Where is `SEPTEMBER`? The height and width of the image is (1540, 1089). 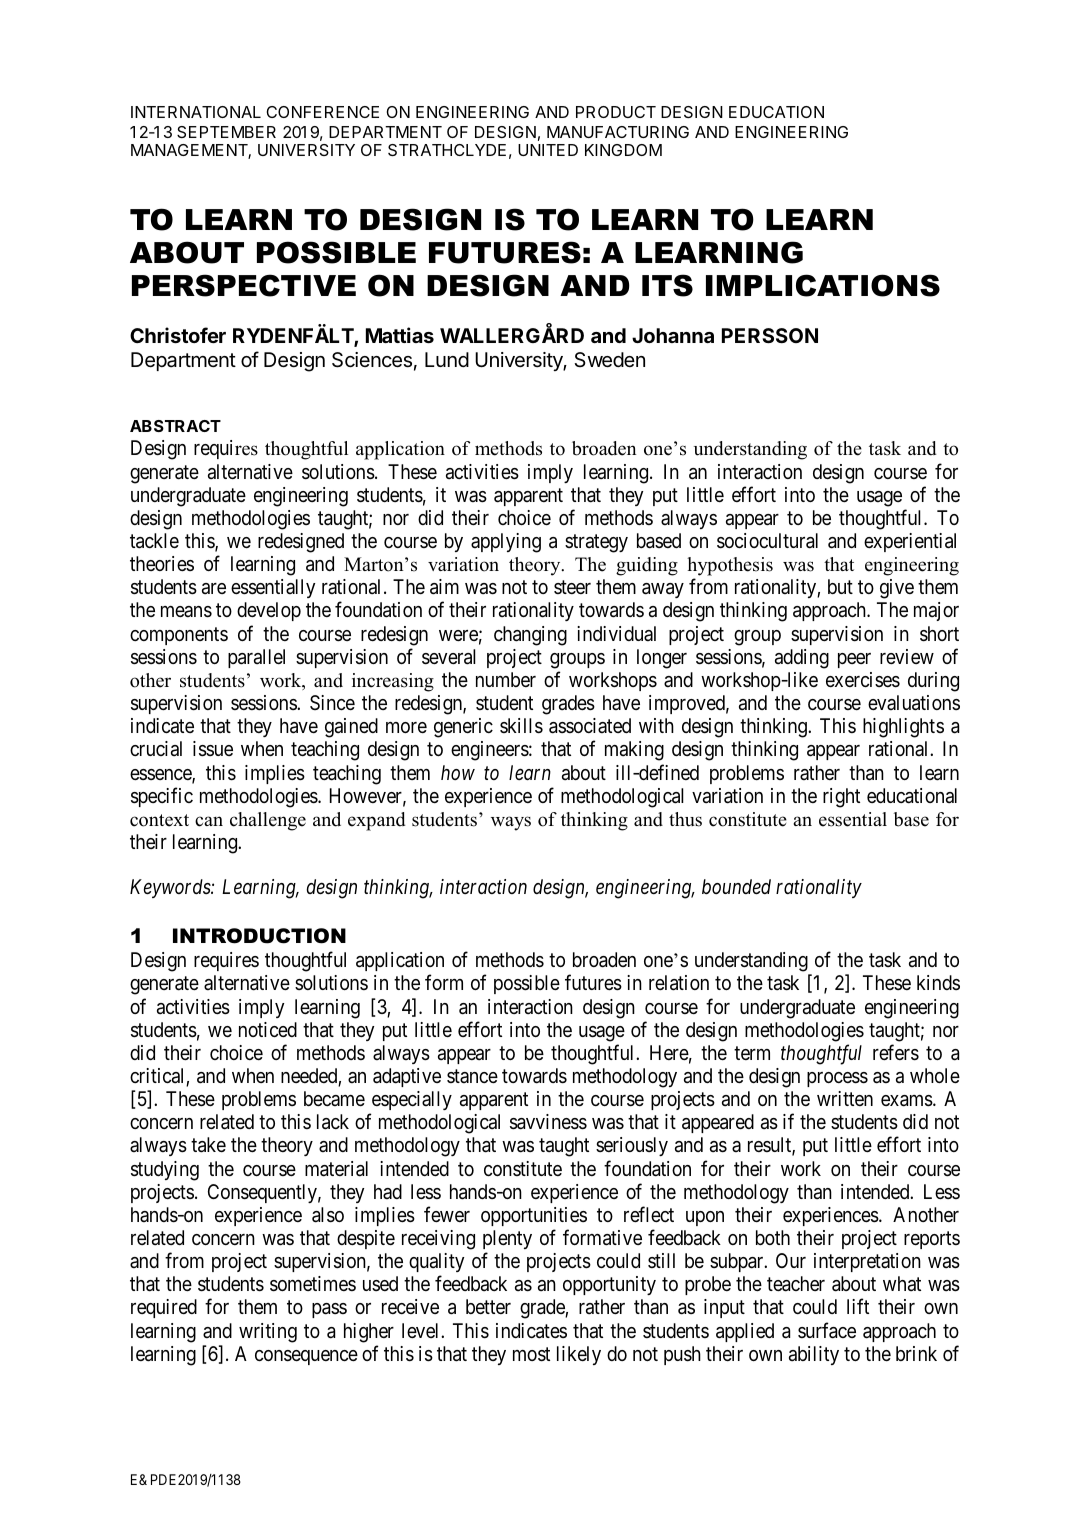 SEPTEMBER is located at coordinates (226, 132).
